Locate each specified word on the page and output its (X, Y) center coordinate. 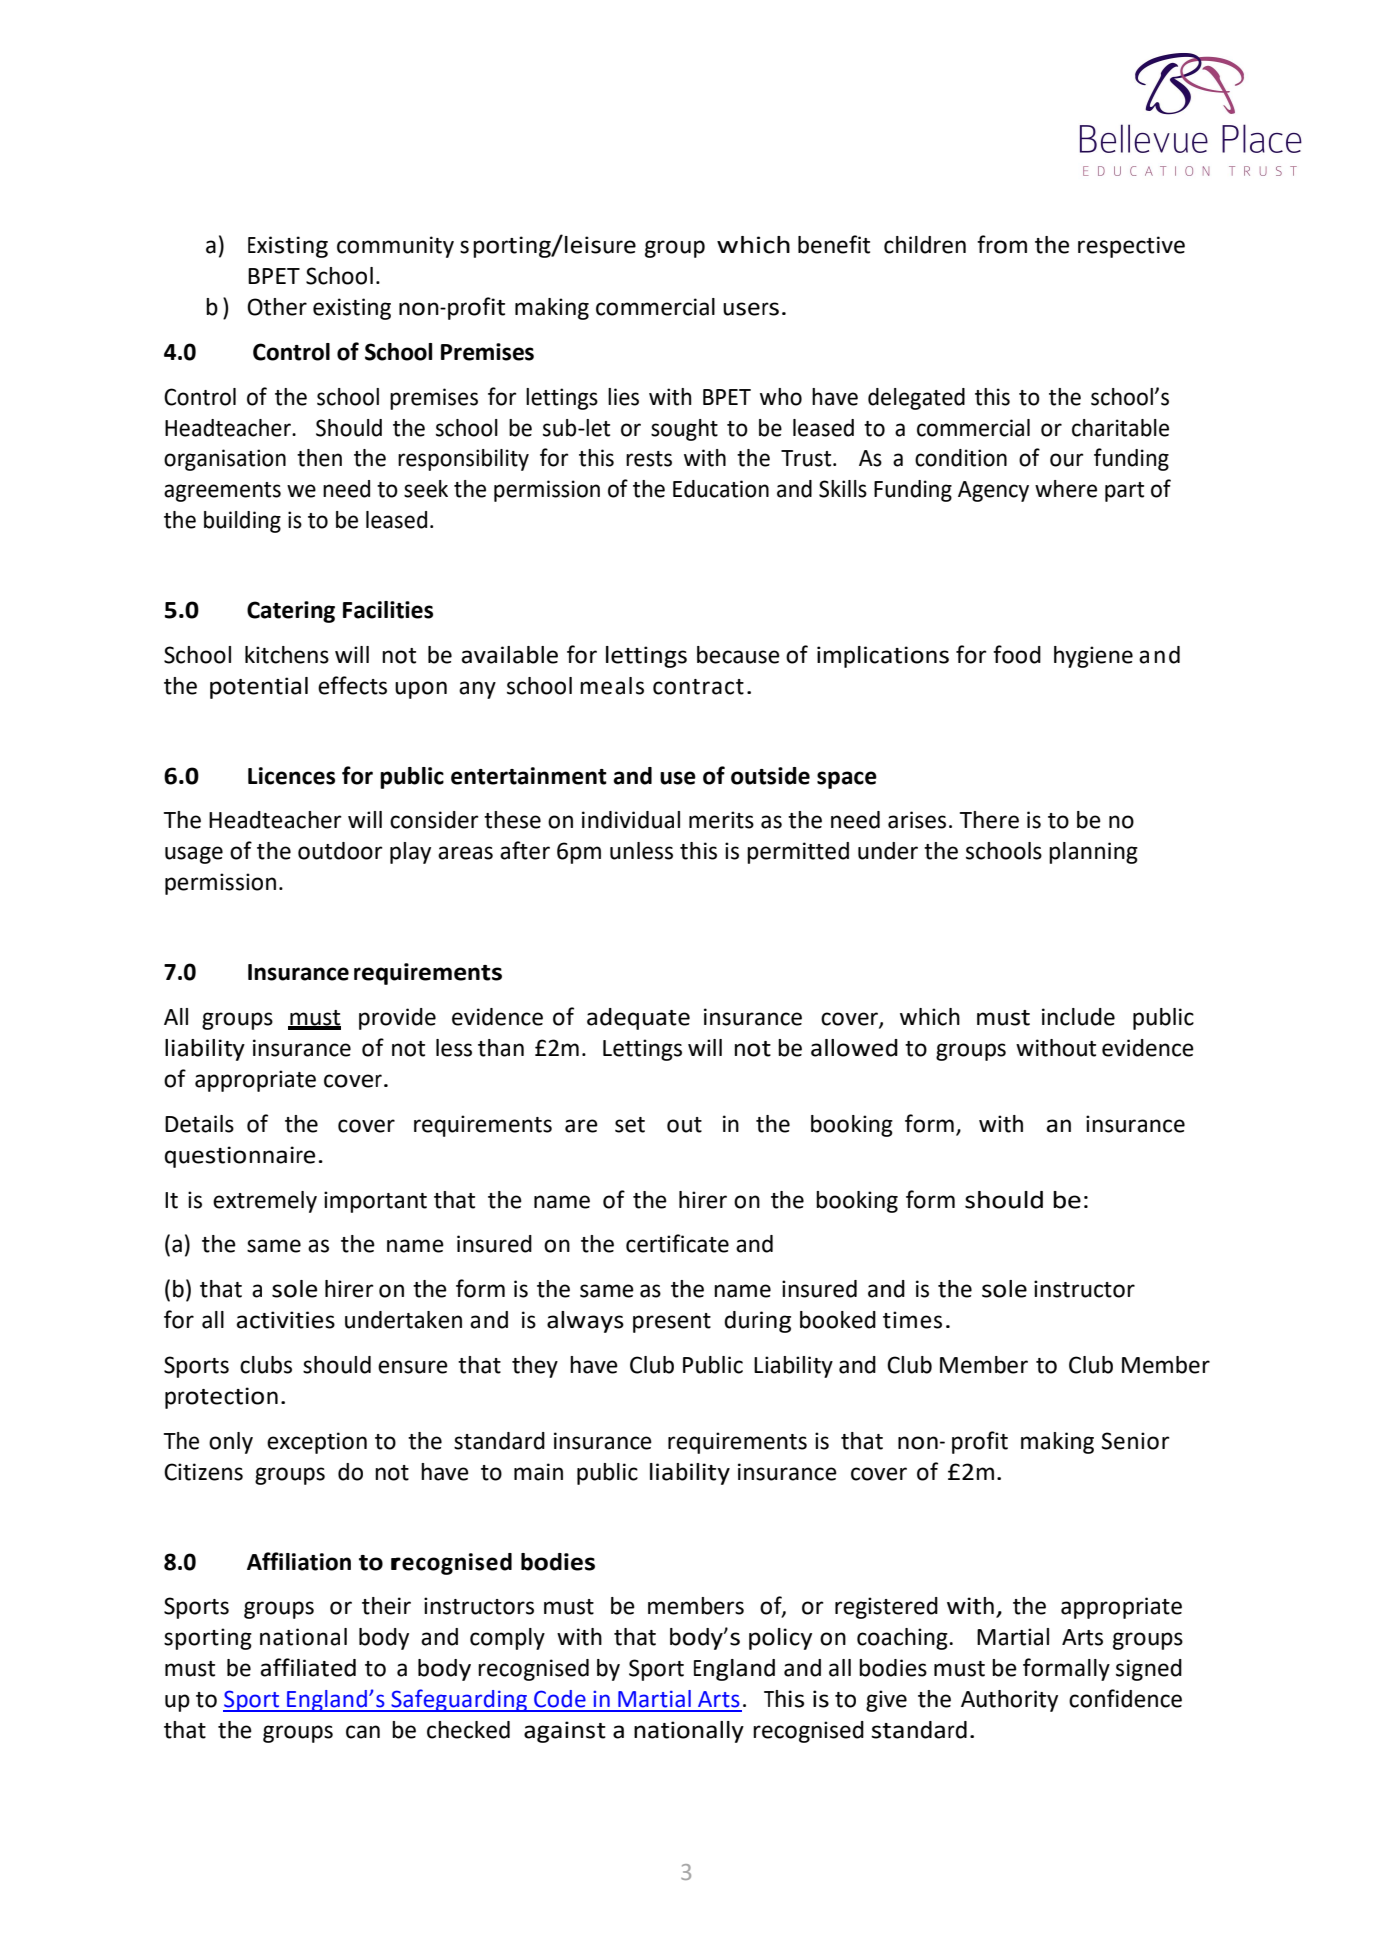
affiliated (308, 1667)
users (751, 309)
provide (397, 1019)
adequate (638, 1019)
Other (277, 307)
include (1078, 1017)
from (1002, 244)
